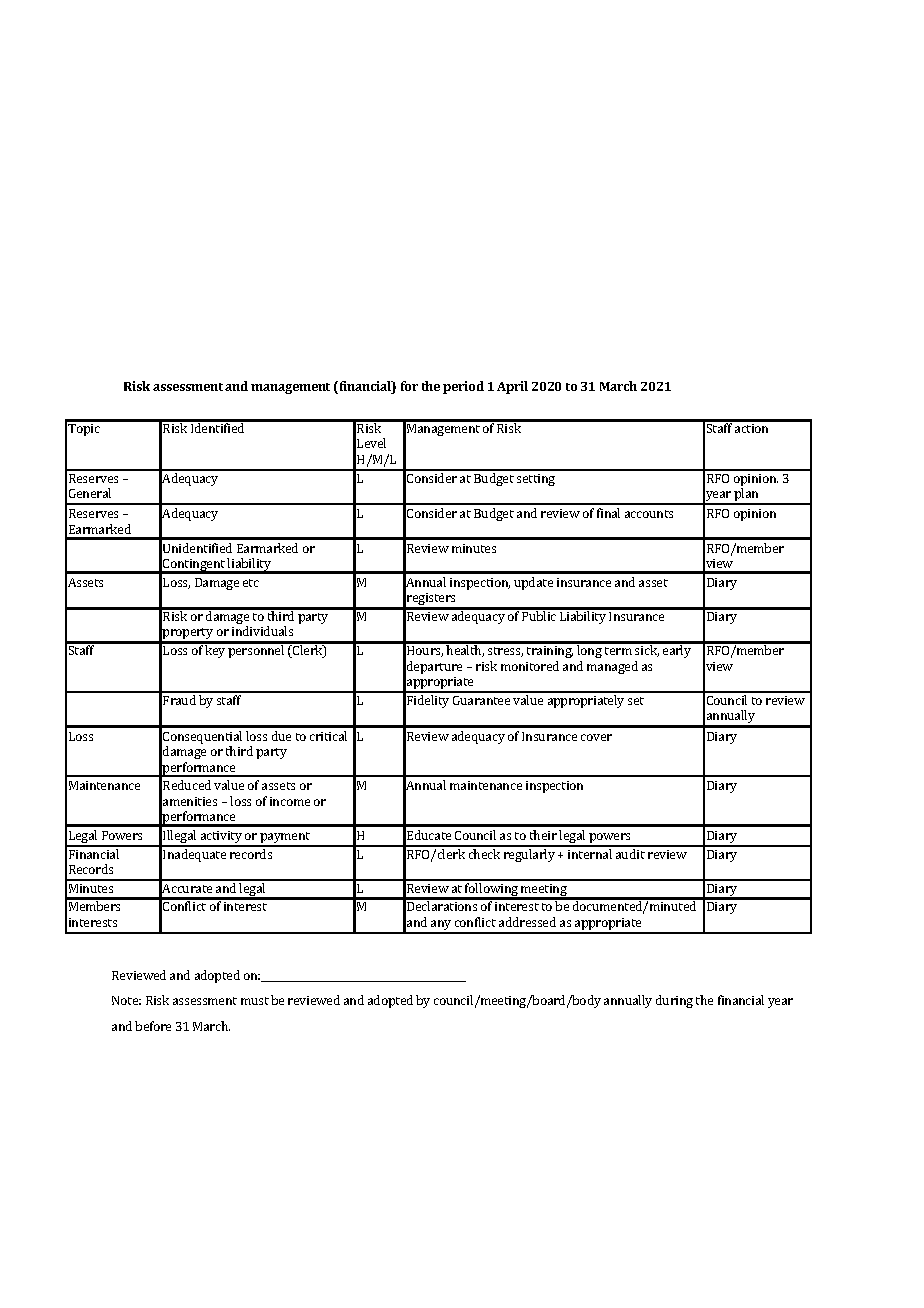  I want to click on due, so click(281, 736).
